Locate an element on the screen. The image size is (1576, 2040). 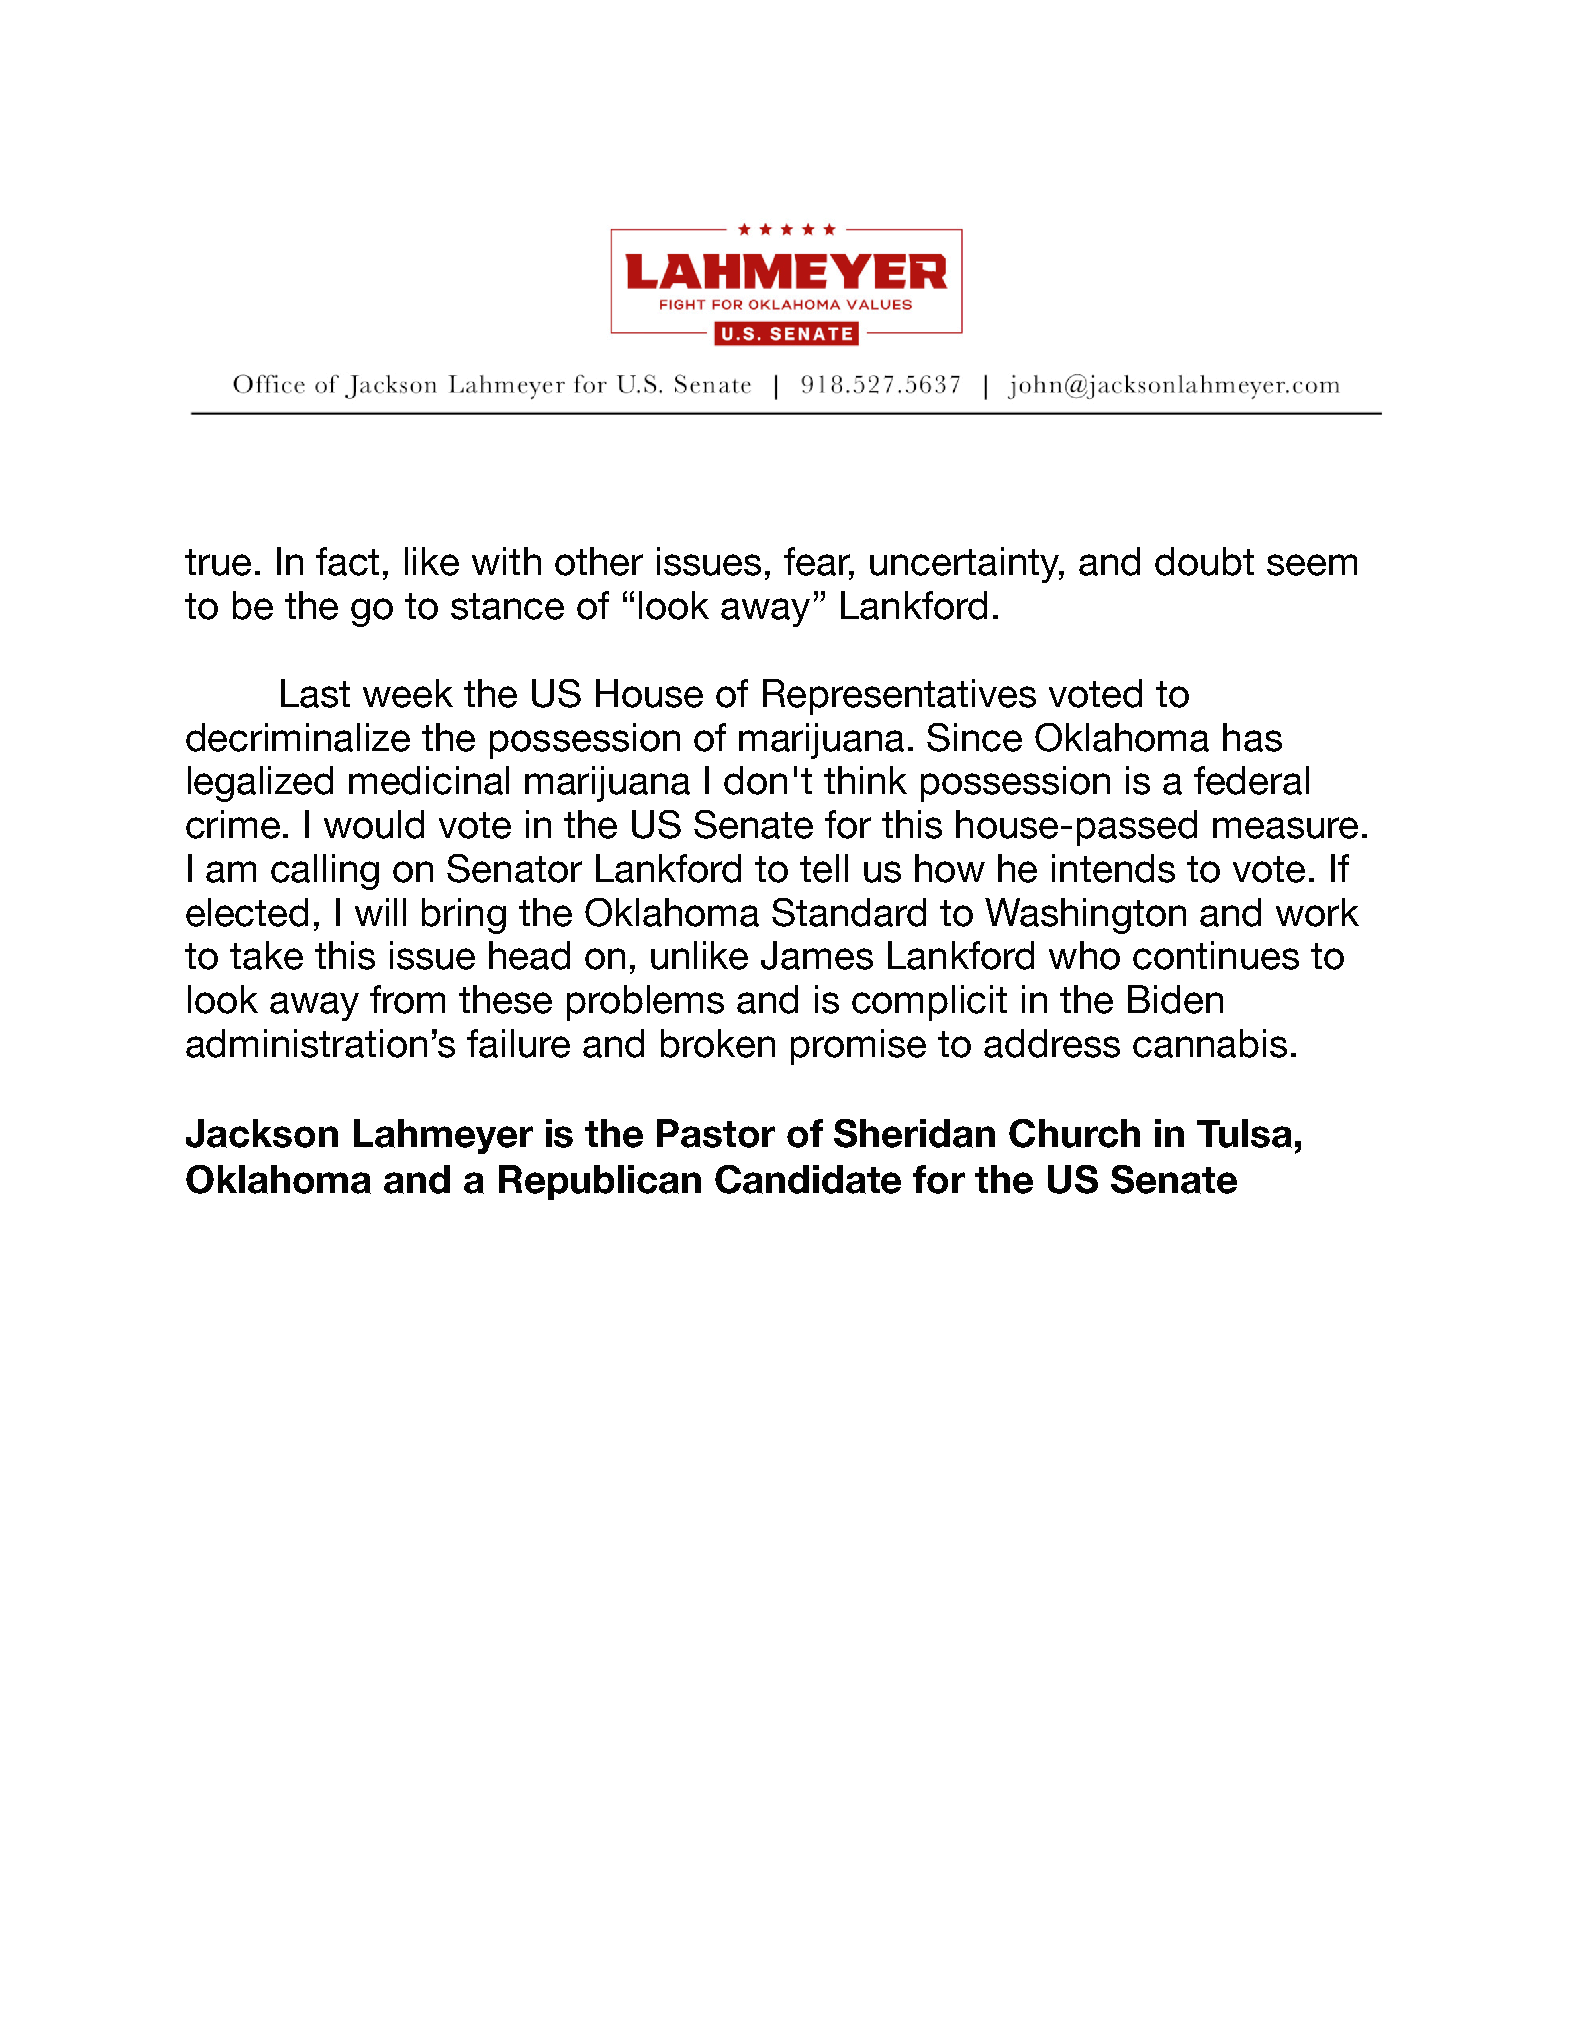
Representatives is located at coordinates (899, 697).
